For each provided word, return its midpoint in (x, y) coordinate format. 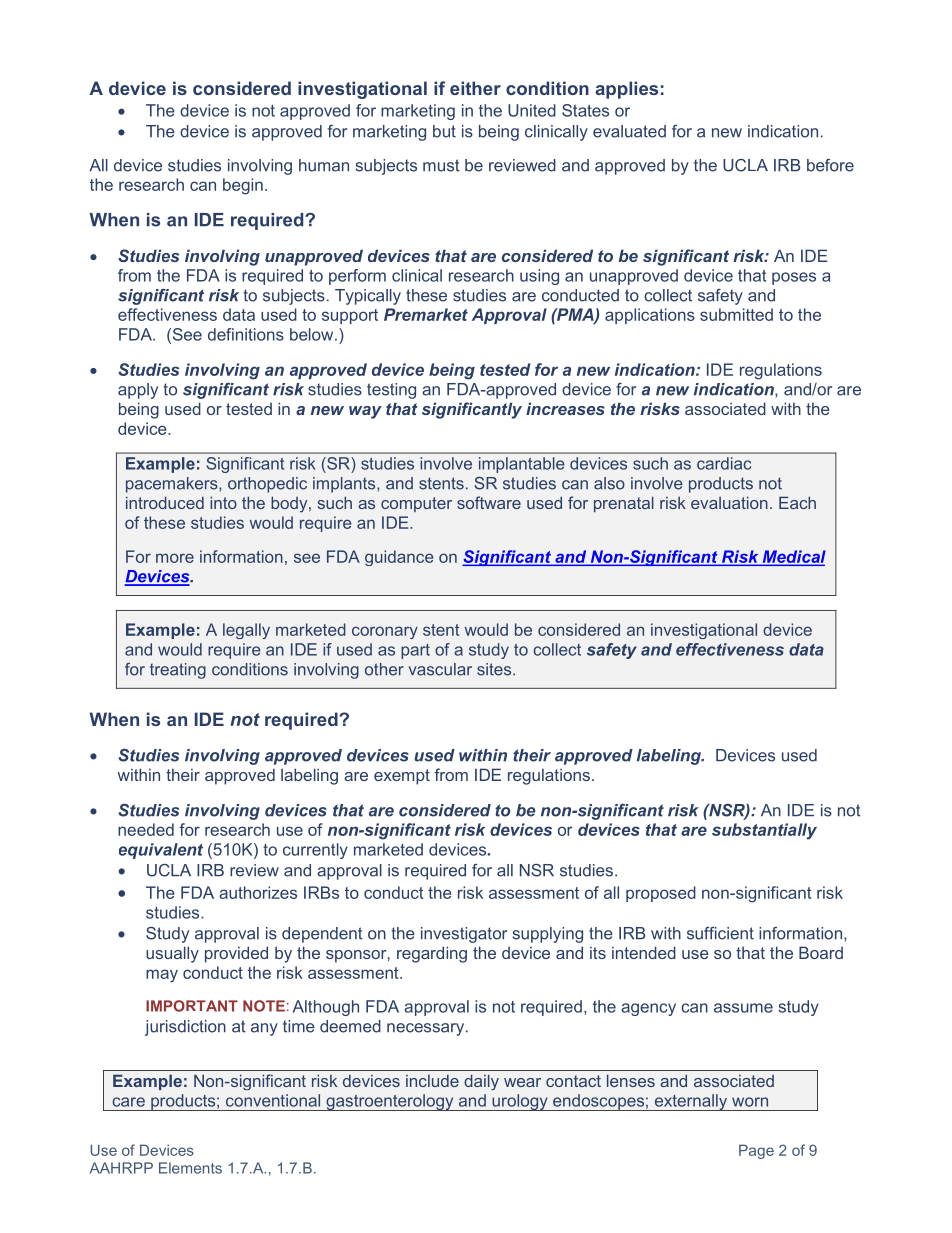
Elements (190, 1168)
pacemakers (173, 485)
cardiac (724, 463)
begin (243, 186)
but (444, 131)
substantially (764, 831)
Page (756, 1151)
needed (146, 829)
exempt (402, 777)
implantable (522, 465)
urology (520, 1102)
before (830, 165)
